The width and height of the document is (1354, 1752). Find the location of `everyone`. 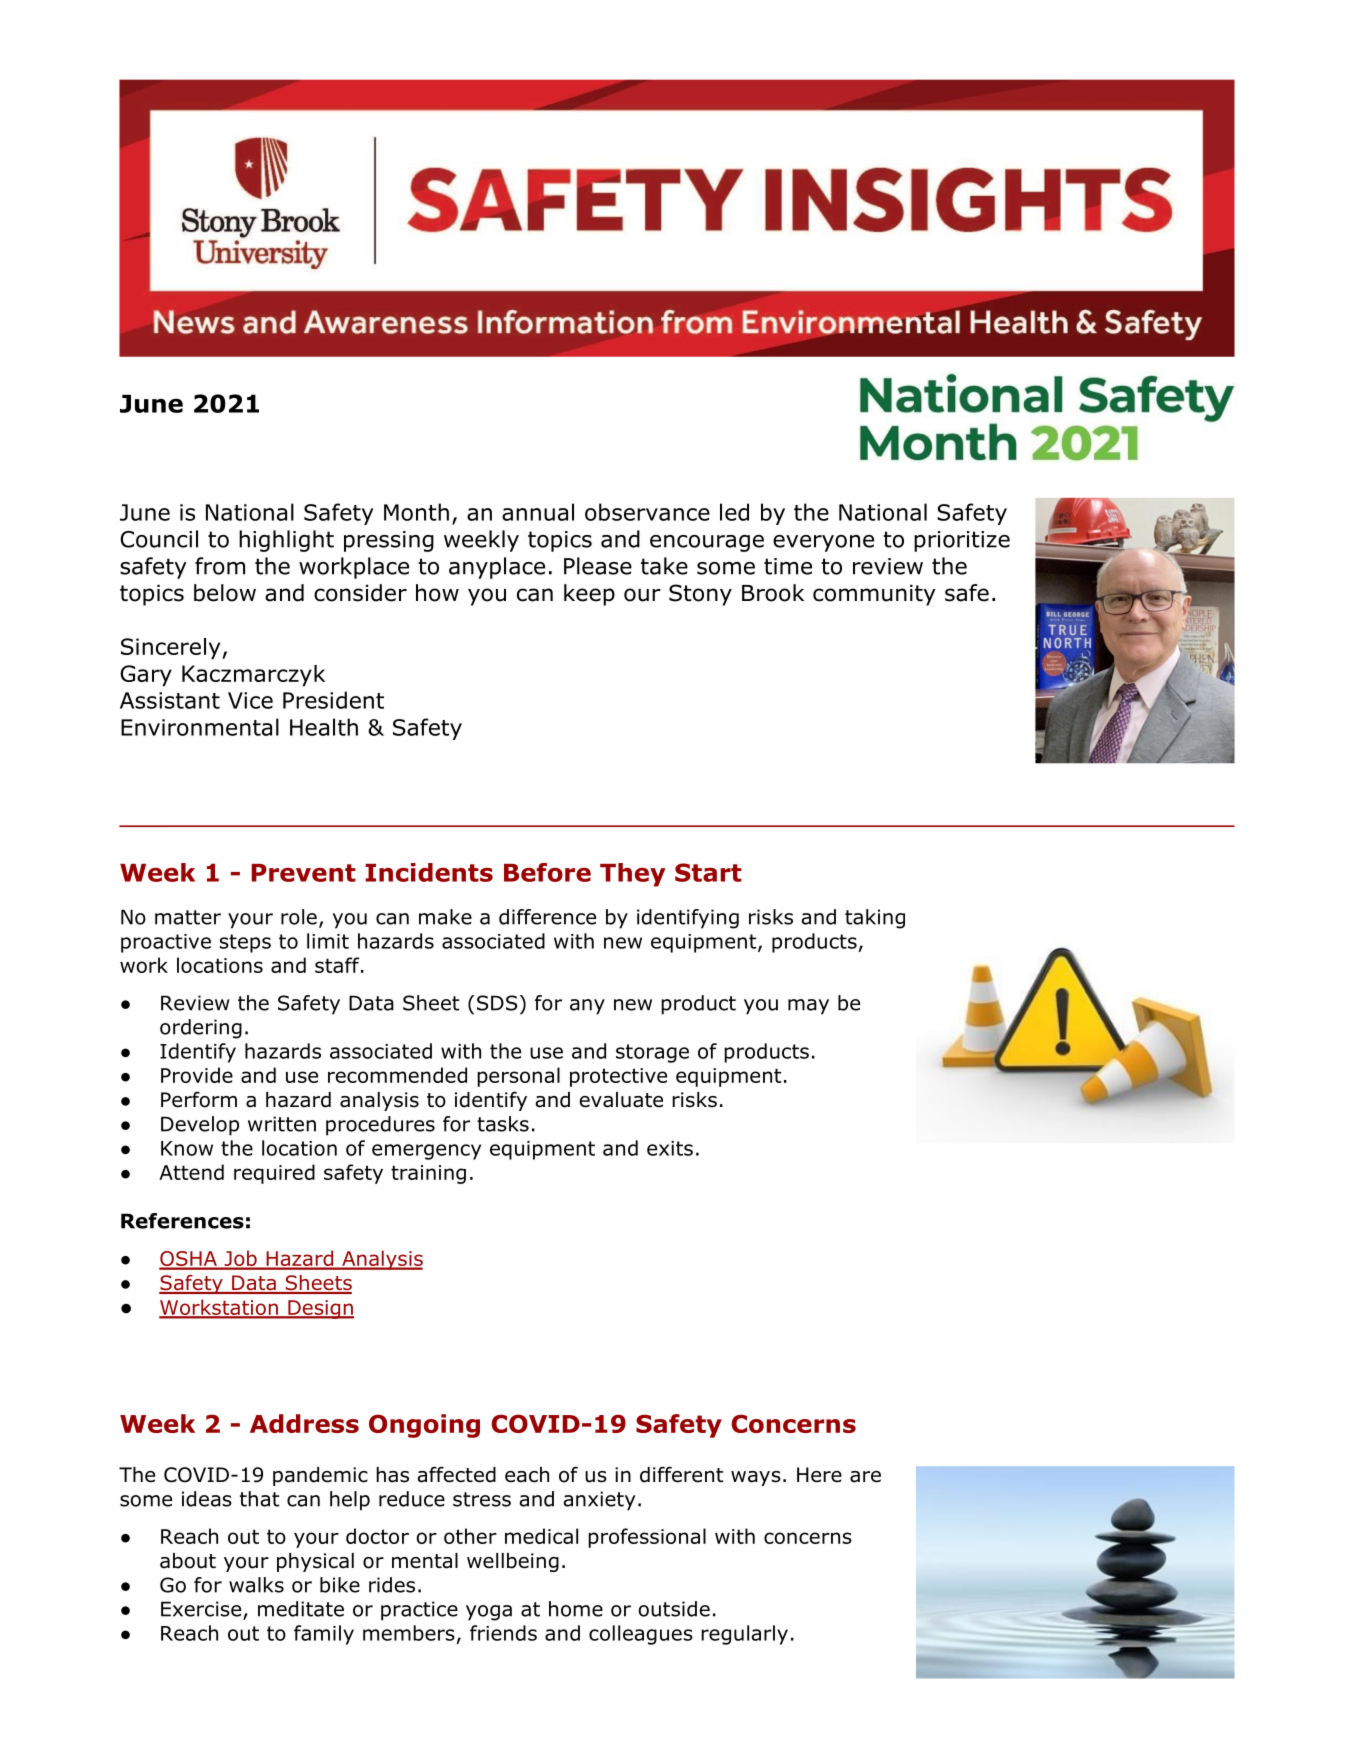

everyone is located at coordinates (823, 543).
